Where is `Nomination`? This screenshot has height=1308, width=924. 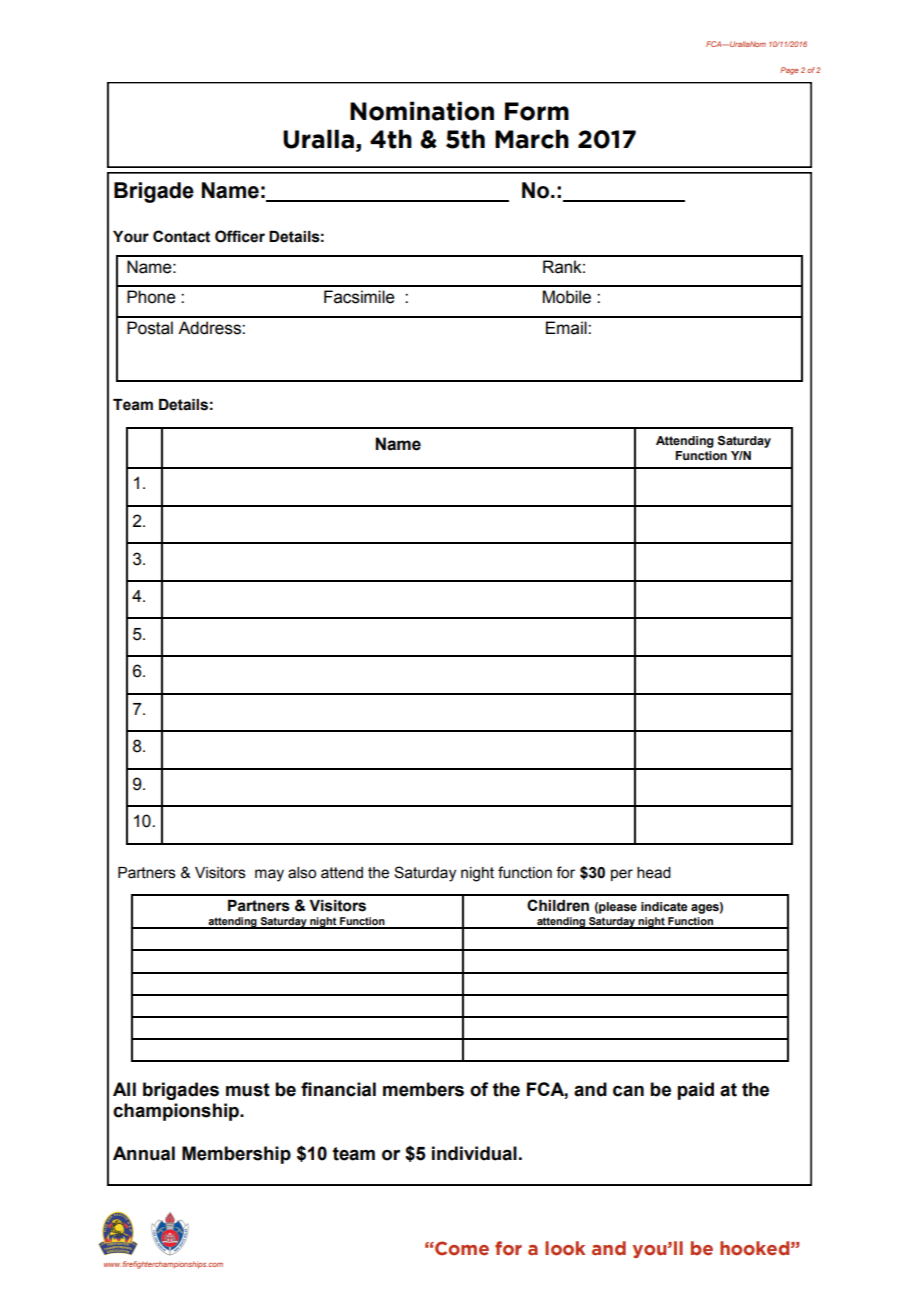
Nomination is located at coordinates (422, 111).
